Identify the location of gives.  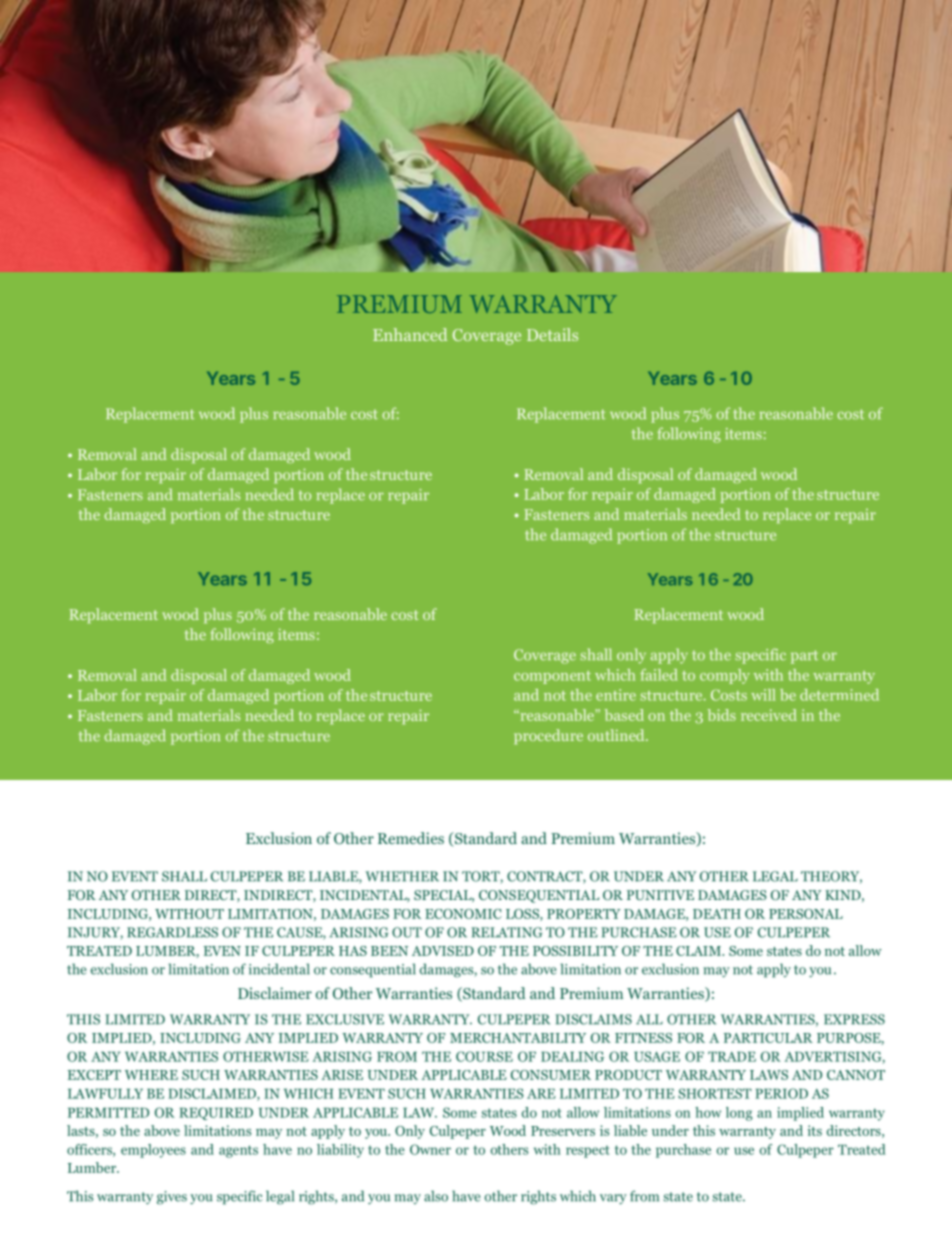
(172, 1198).
